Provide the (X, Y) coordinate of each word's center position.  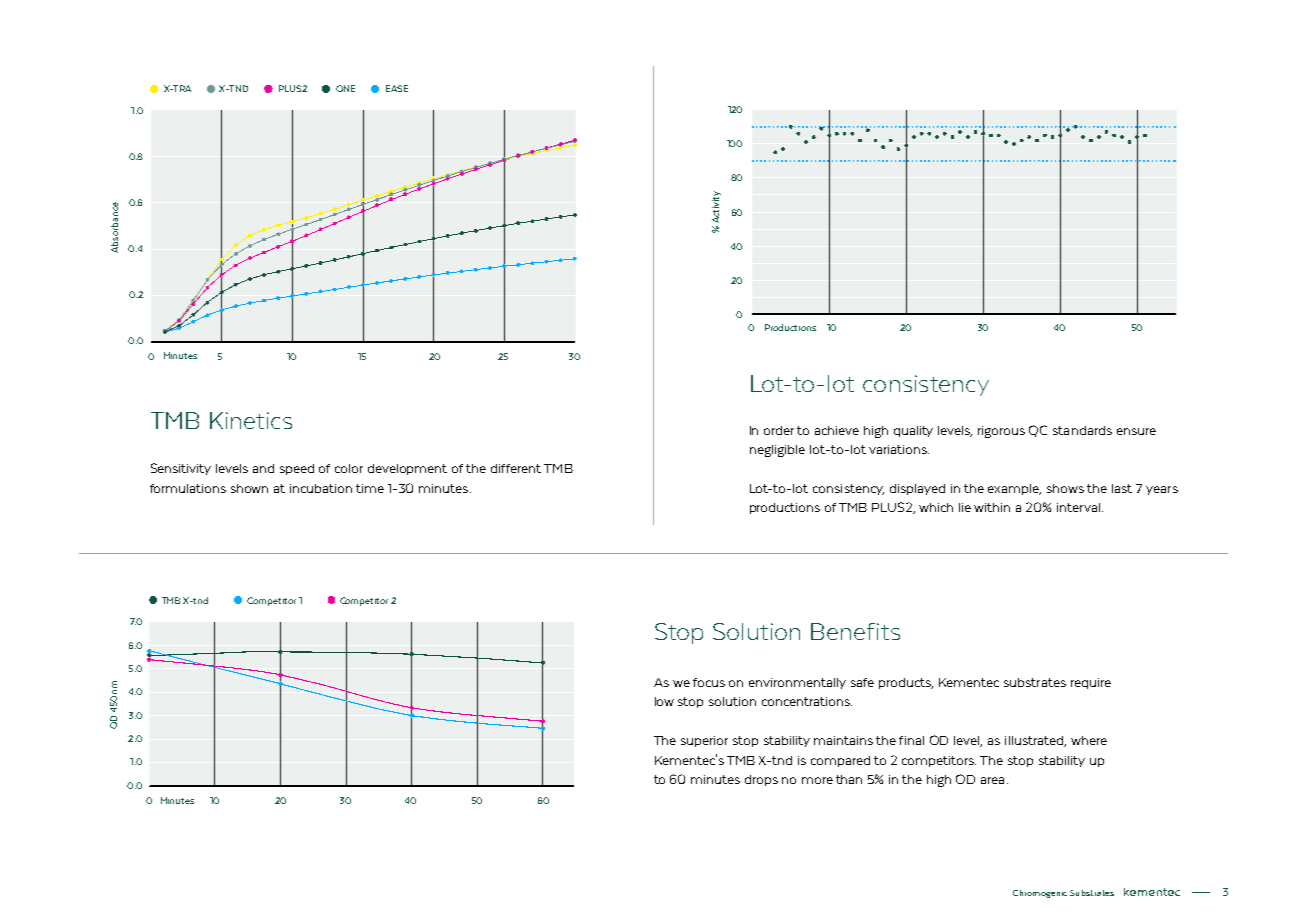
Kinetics (251, 420)
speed (297, 469)
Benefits (855, 631)
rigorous (1001, 432)
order (779, 430)
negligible (777, 451)
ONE (345, 88)
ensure (1136, 431)
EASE (397, 88)
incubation (321, 488)
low (664, 701)
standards (1082, 430)
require (1091, 683)
